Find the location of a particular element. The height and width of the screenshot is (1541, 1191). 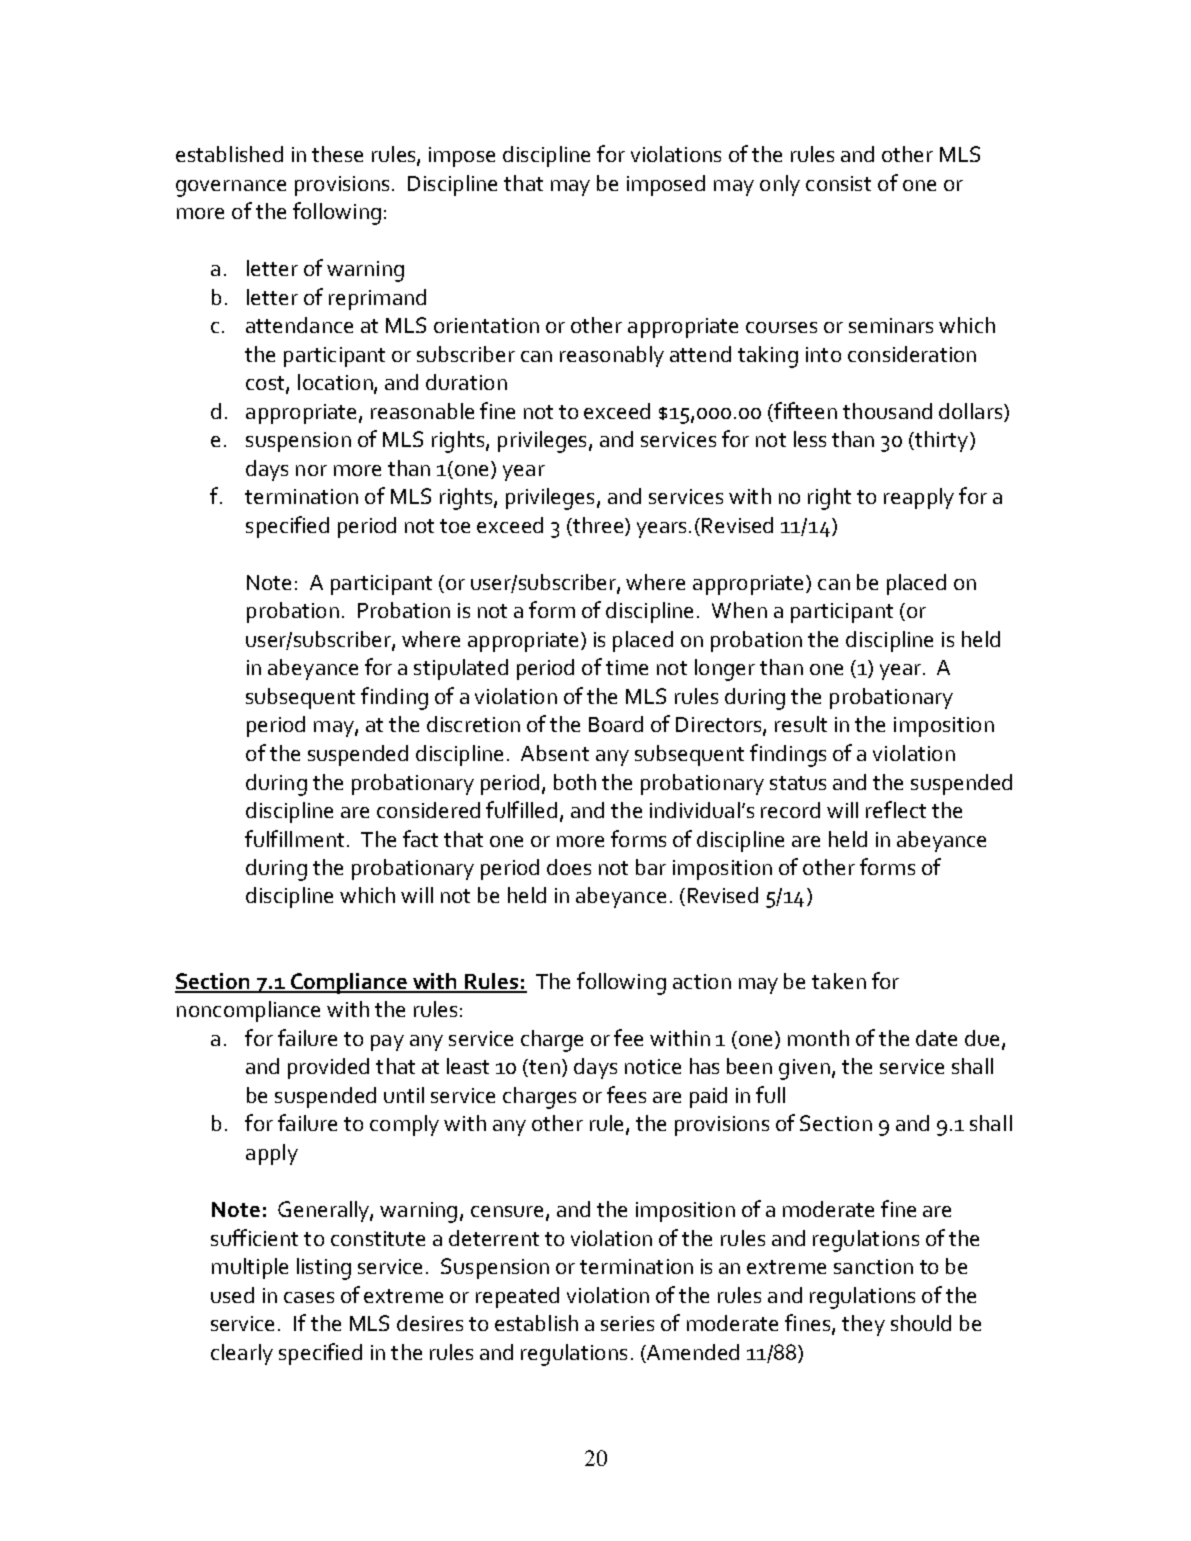

these is located at coordinates (337, 154).
